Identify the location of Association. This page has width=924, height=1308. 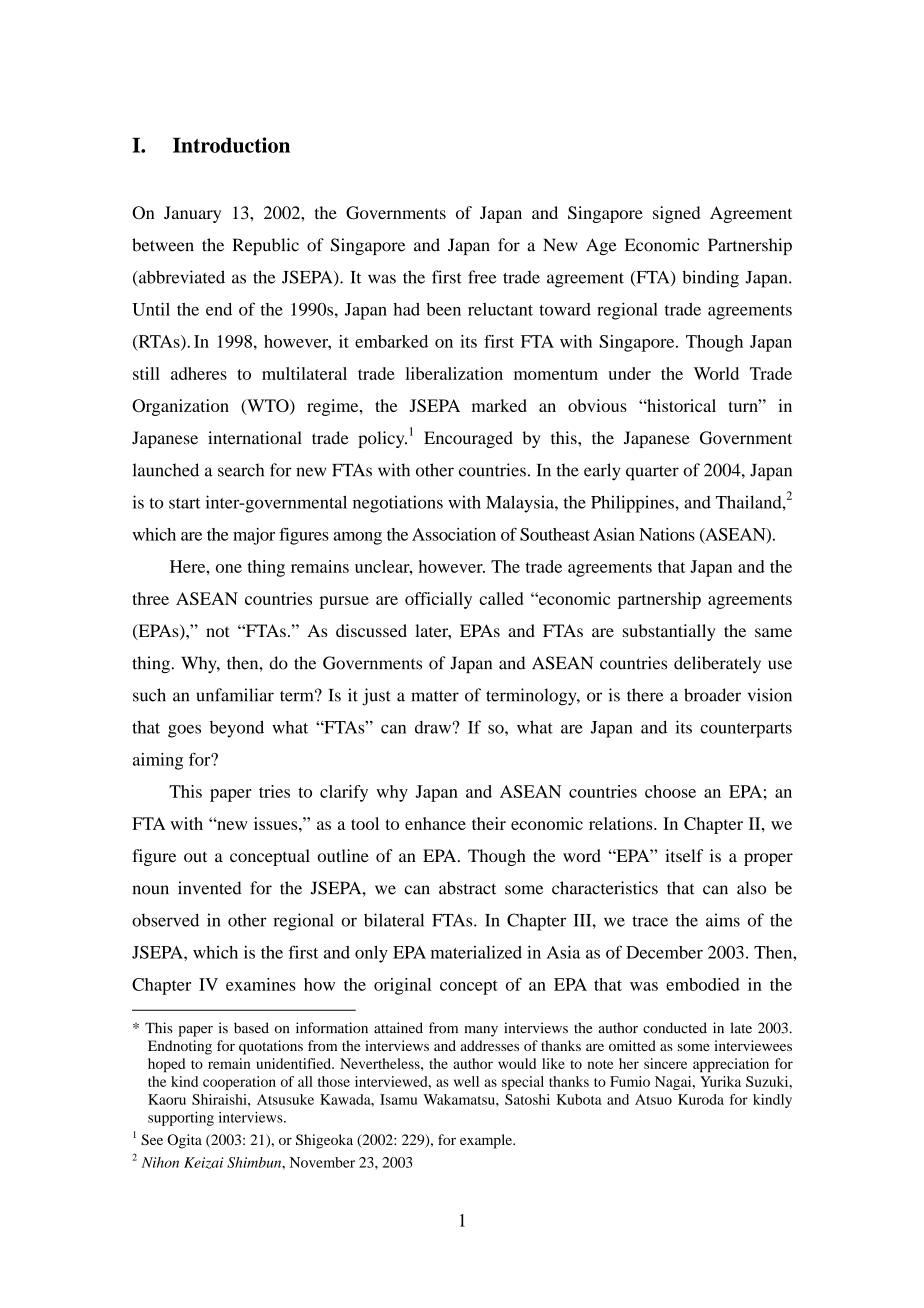
(454, 534).
